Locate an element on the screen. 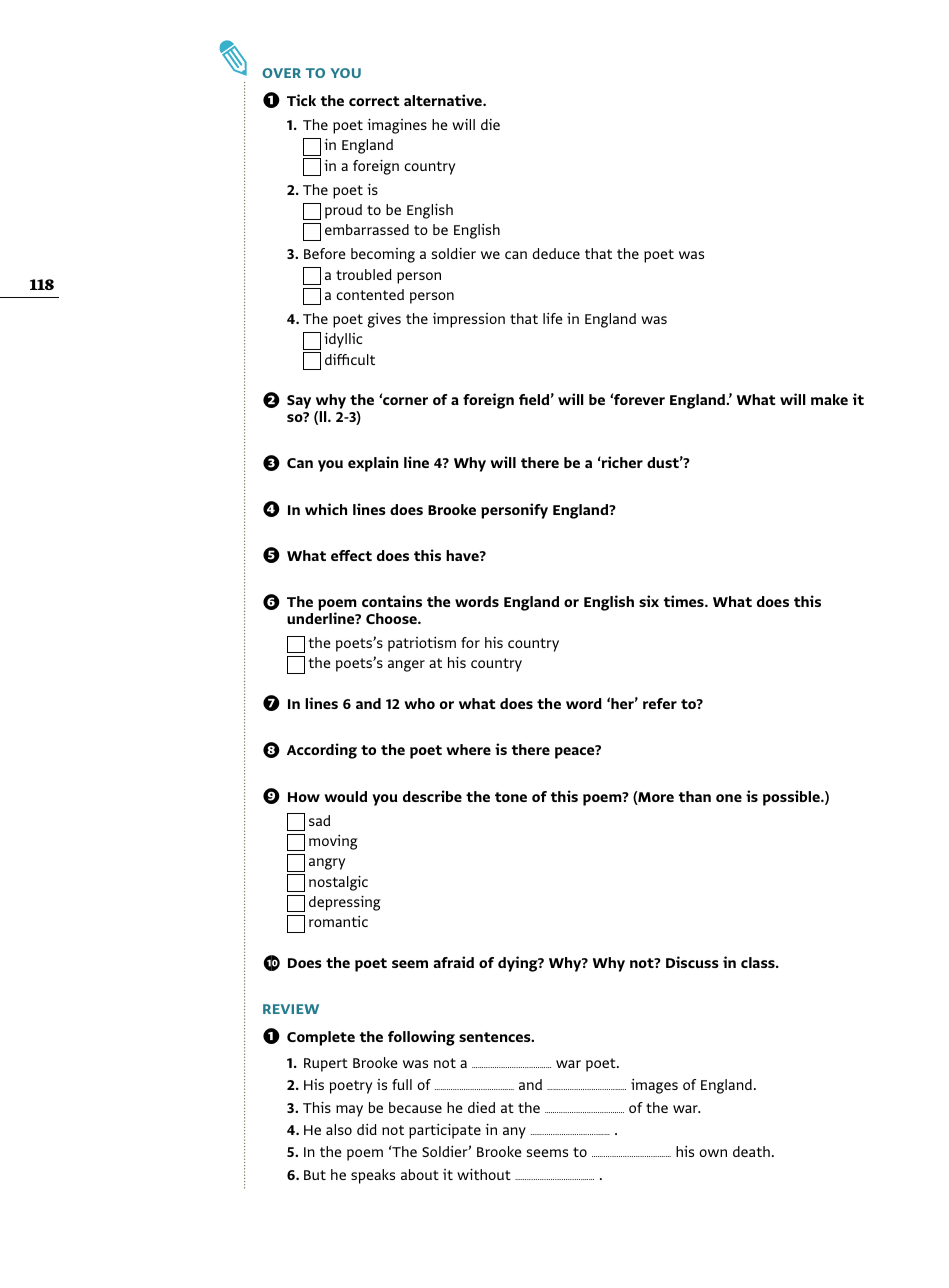 Image resolution: width=949 pixels, height=1288 pixels. correct is located at coordinates (374, 101).
